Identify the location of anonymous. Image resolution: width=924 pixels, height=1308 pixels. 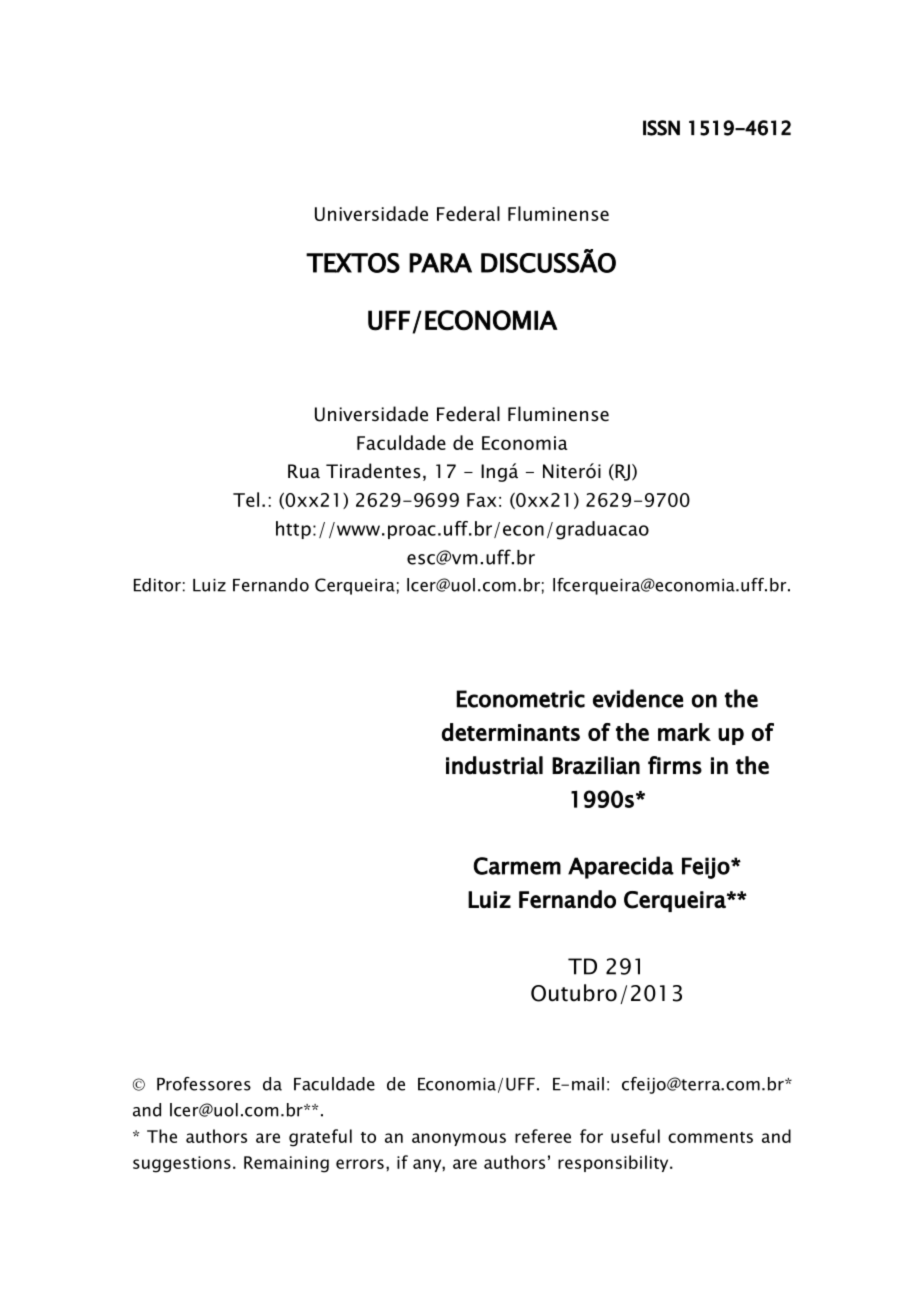
(459, 1139).
